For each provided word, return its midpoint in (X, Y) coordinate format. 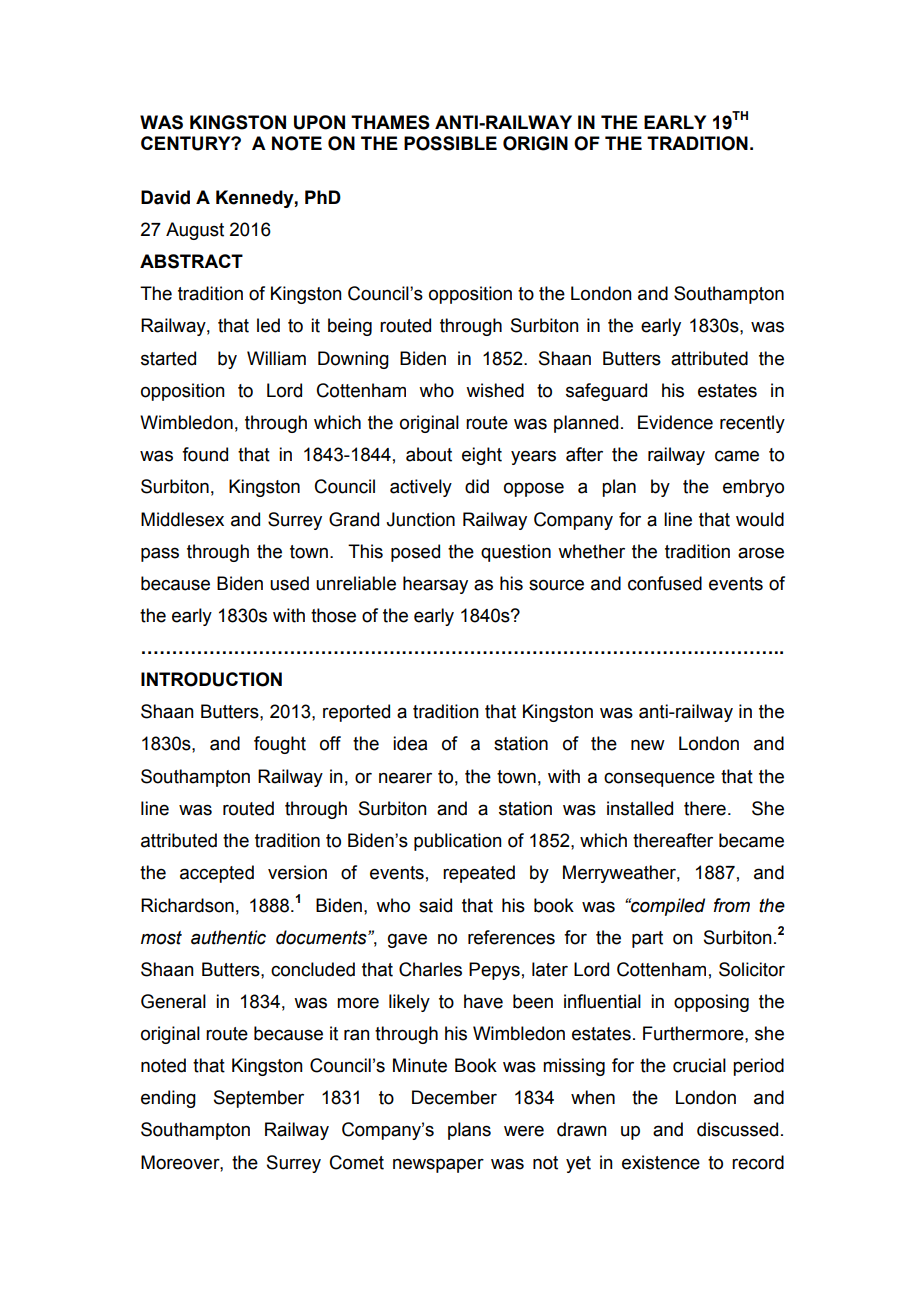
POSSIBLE (450, 143)
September (259, 1099)
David (165, 197)
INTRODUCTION (211, 679)
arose (761, 553)
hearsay (435, 585)
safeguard (606, 392)
